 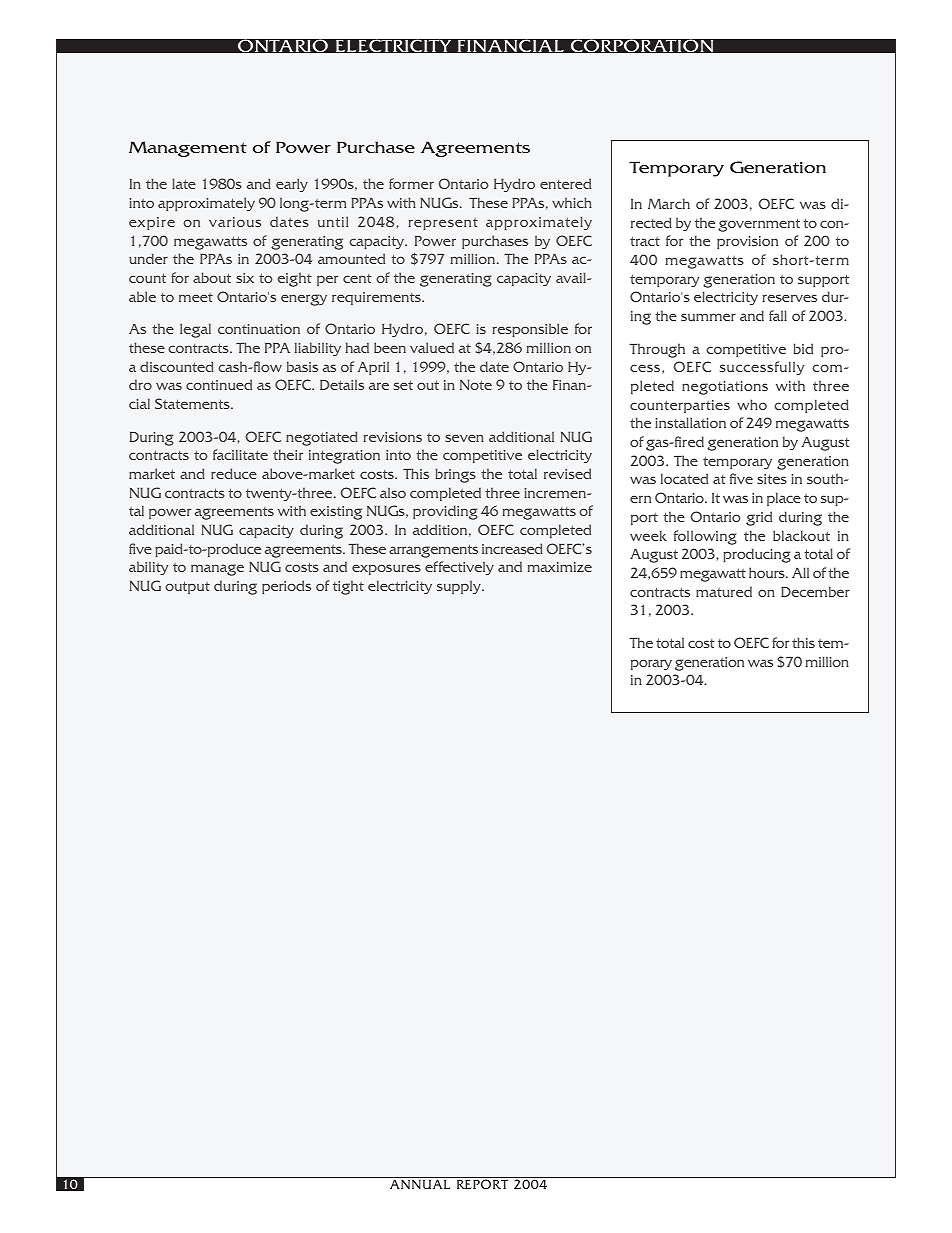 What do you see at coordinates (187, 587) in the screenshot?
I see `output` at bounding box center [187, 587].
